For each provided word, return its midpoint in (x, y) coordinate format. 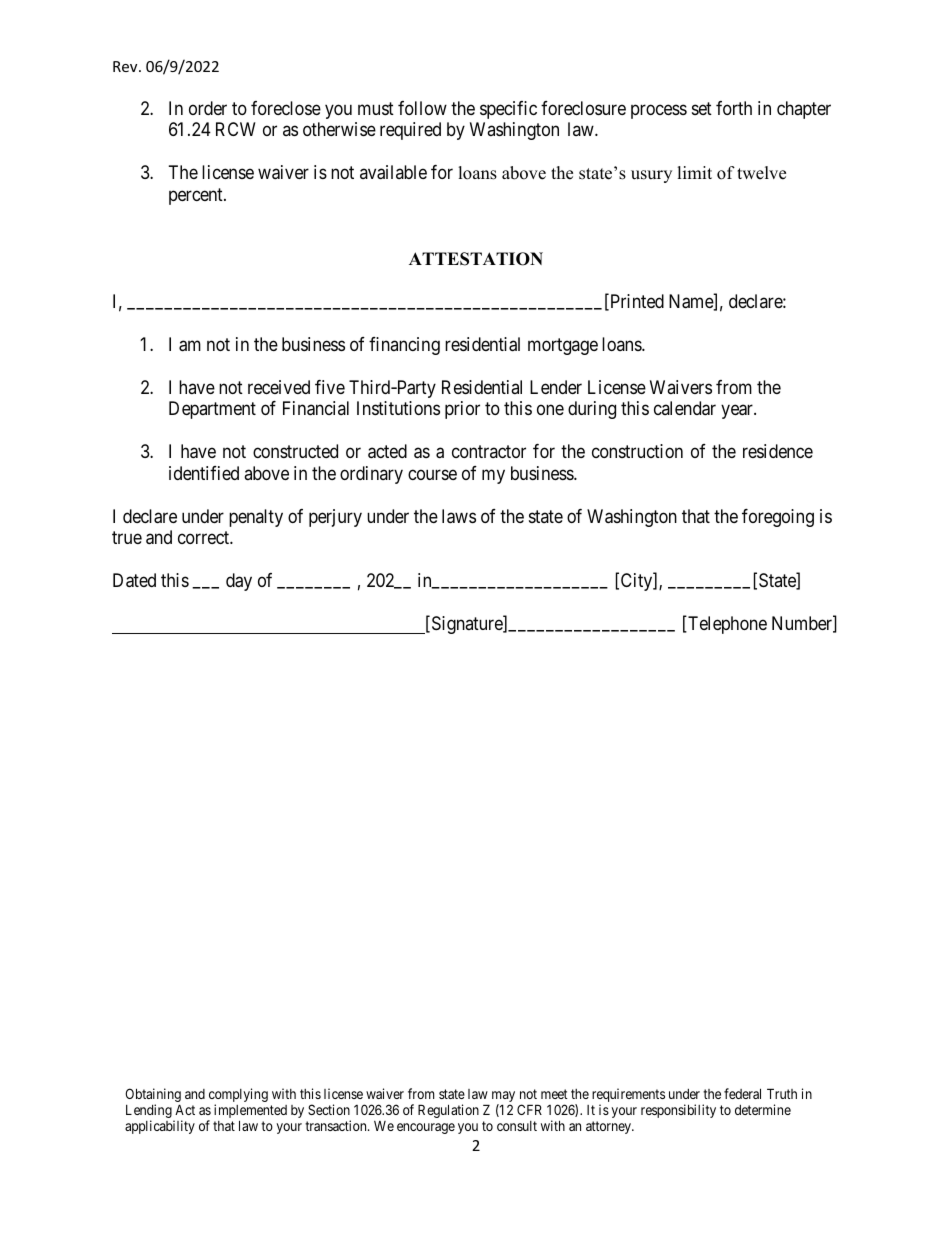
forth (734, 108)
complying (238, 1096)
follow (422, 108)
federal (742, 1093)
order (208, 108)
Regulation (448, 1111)
